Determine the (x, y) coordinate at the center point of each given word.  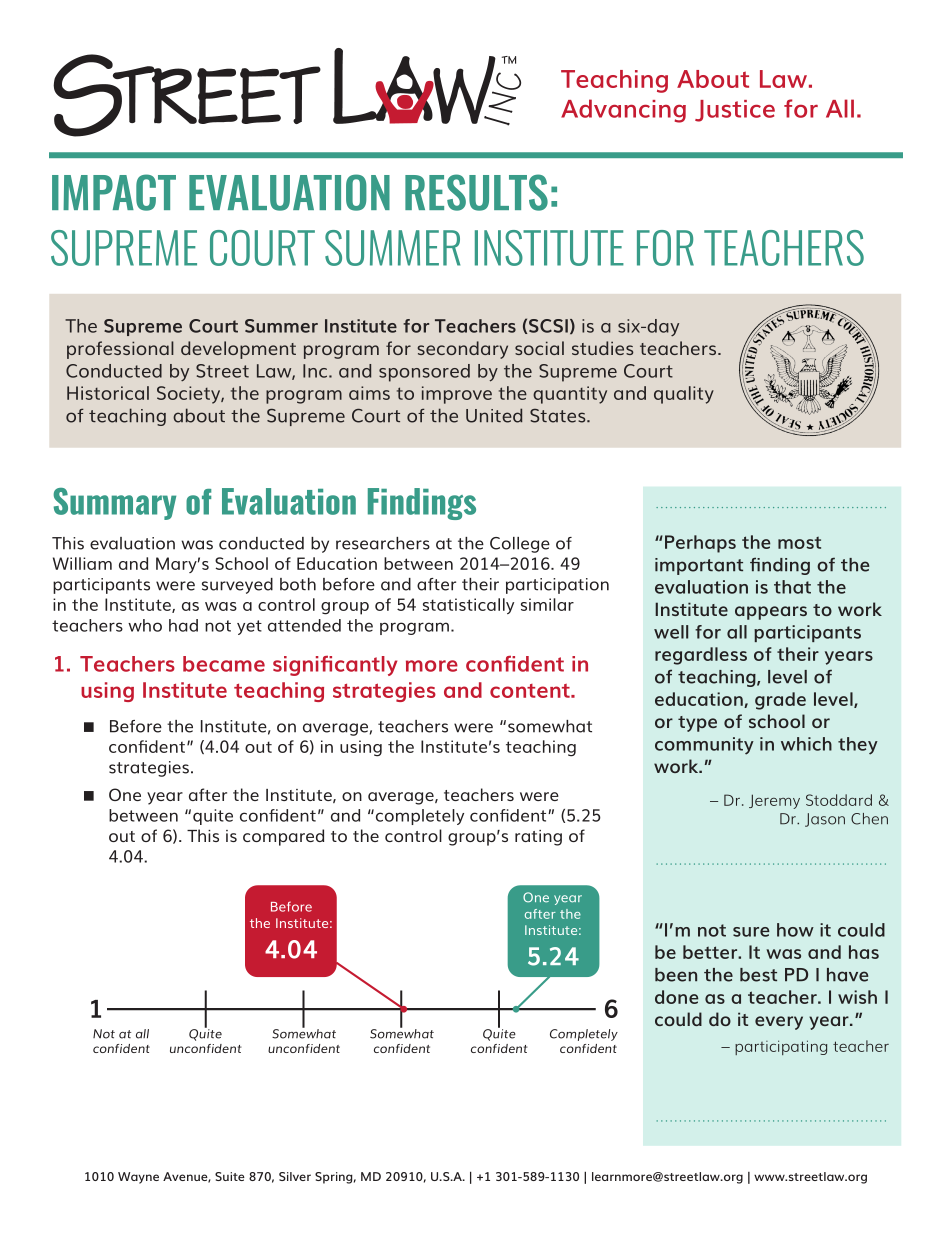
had (183, 625)
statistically (468, 606)
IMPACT (114, 192)
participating (781, 1047)
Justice (735, 111)
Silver (295, 1176)
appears (771, 613)
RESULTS (476, 192)
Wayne (138, 1178)
